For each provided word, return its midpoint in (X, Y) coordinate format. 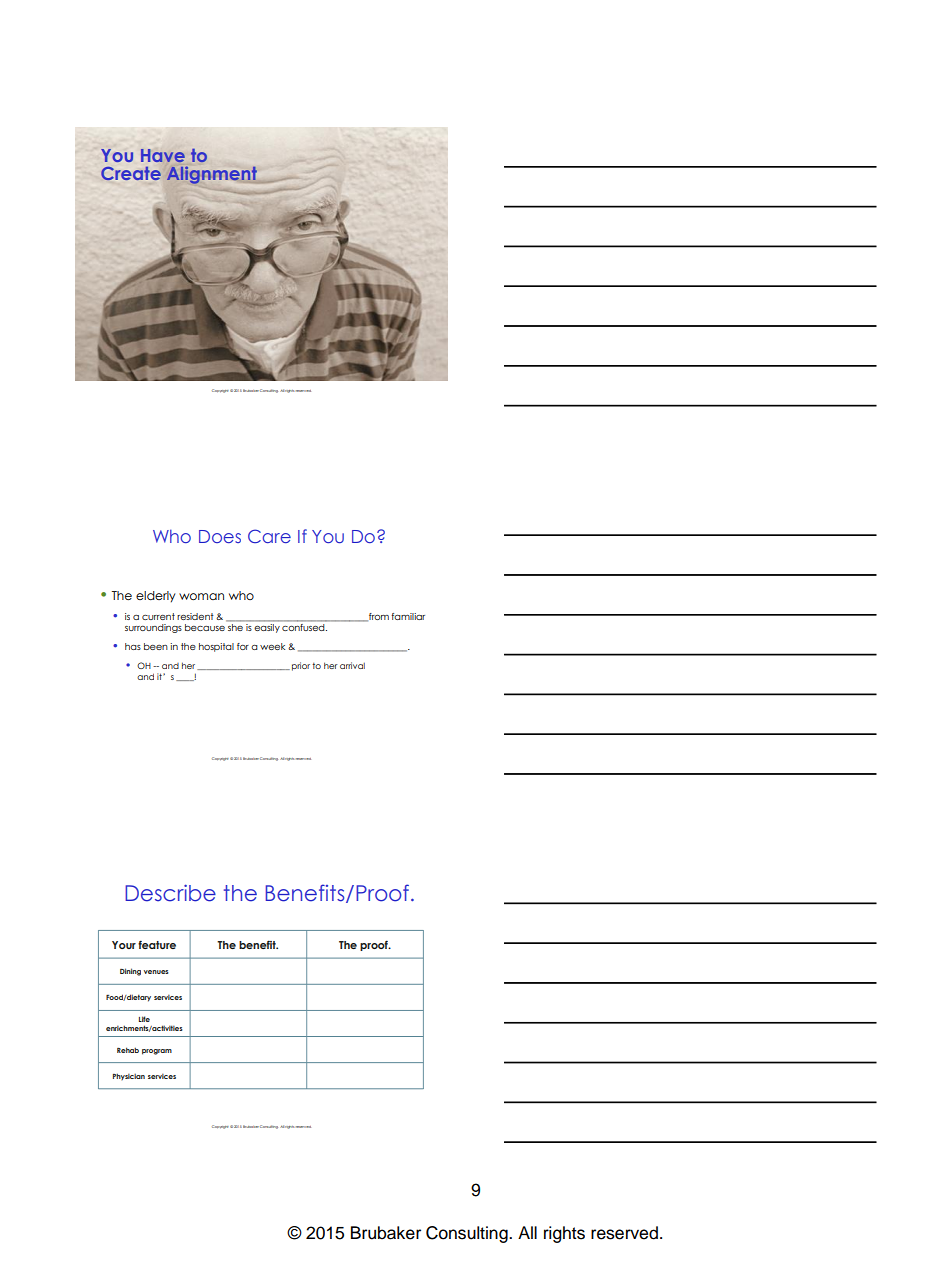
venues (156, 972)
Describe (170, 893)
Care (269, 536)
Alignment (212, 175)
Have (163, 155)
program (157, 1052)
